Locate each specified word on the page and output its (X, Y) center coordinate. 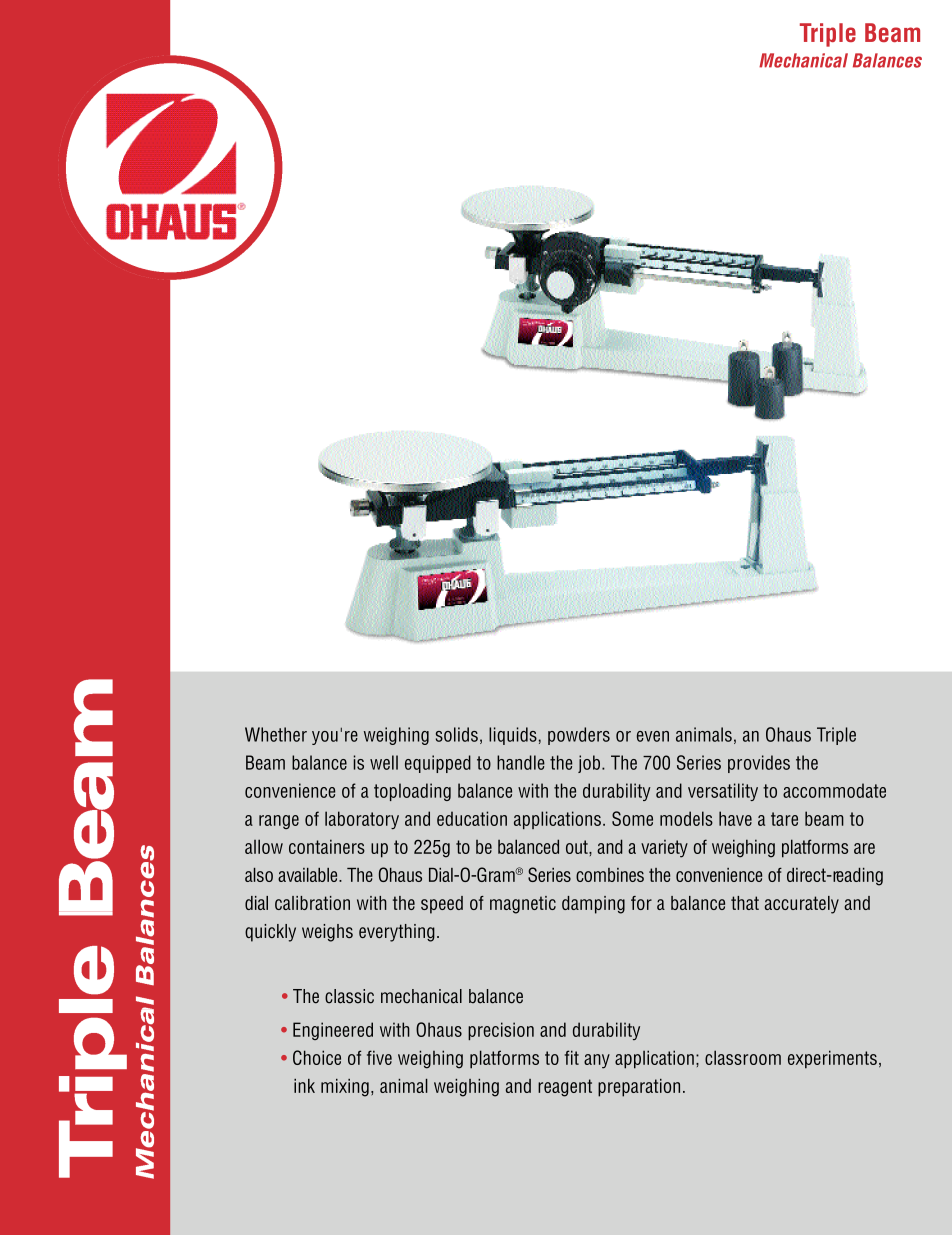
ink (304, 1086)
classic (349, 996)
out (578, 847)
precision (501, 1031)
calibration (312, 903)
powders (579, 736)
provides (759, 764)
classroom (743, 1057)
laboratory (362, 820)
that (745, 903)
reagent (565, 1088)
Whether (276, 734)
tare (784, 819)
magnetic (523, 905)
